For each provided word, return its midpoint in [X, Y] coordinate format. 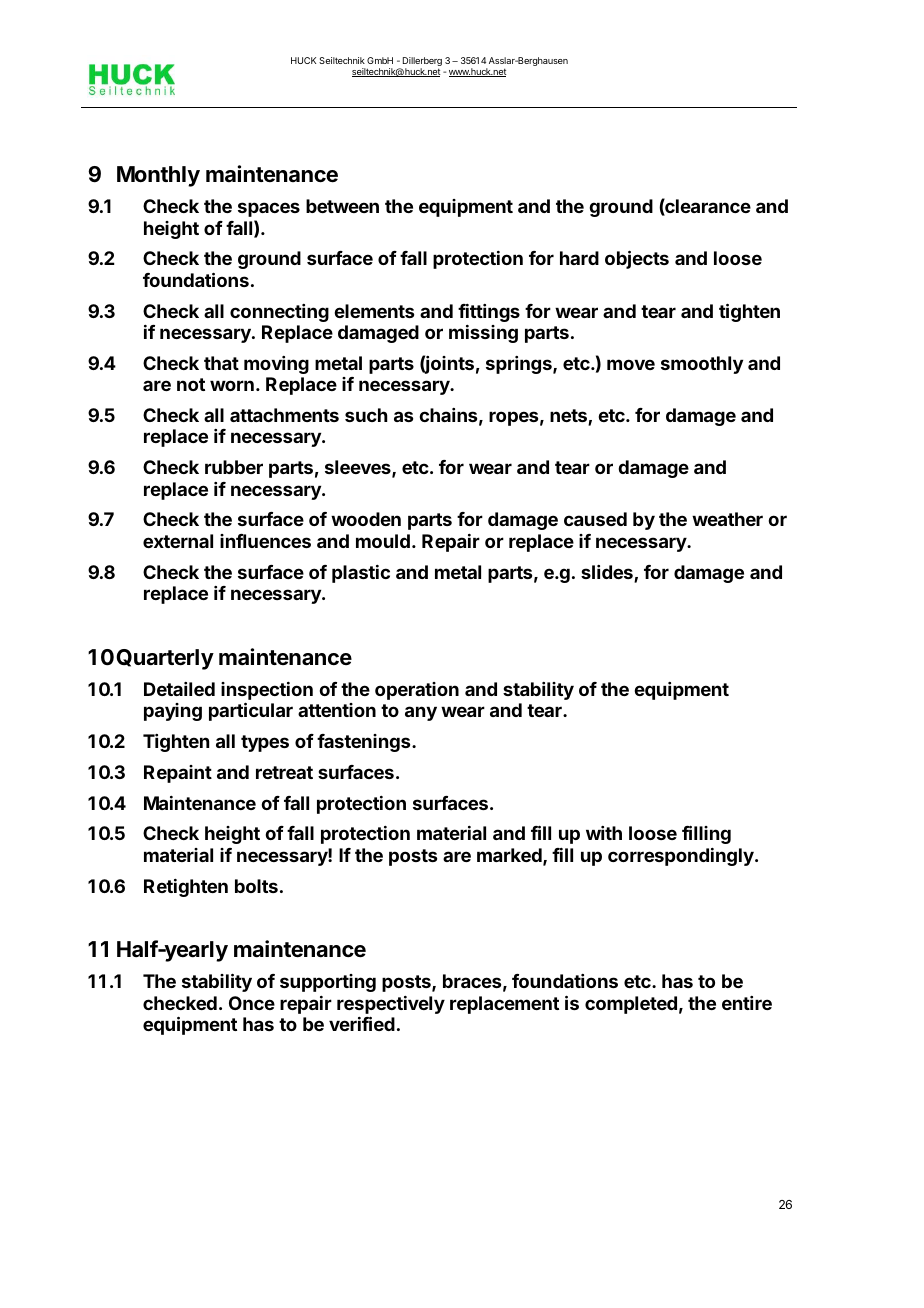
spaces [269, 209]
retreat [284, 772]
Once [252, 1003]
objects [637, 259]
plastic [361, 574]
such [366, 415]
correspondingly [682, 857]
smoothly [702, 365]
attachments [284, 415]
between [342, 206]
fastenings [365, 743]
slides [608, 573]
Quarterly [165, 659]
